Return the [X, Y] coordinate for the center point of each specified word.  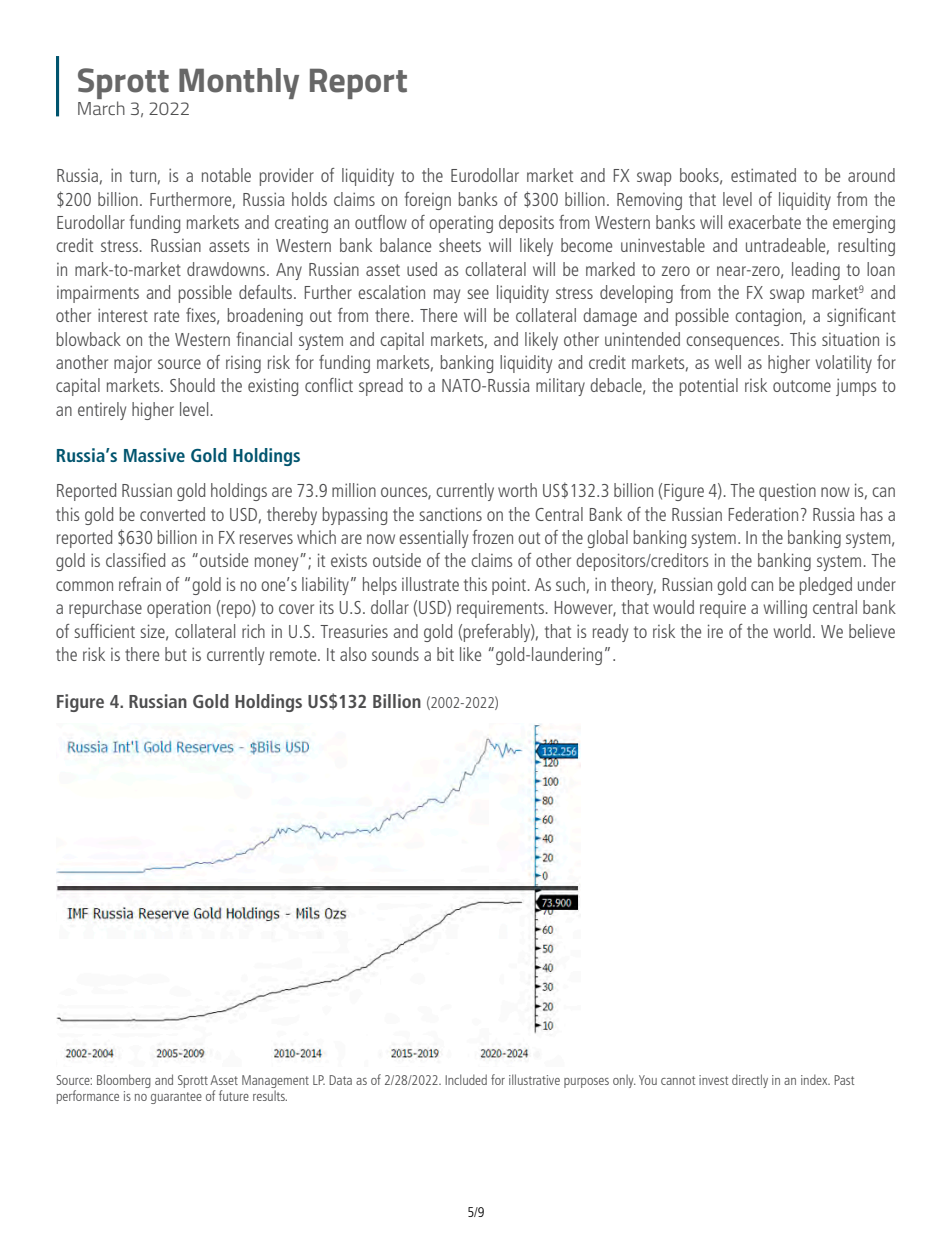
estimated [763, 175]
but [176, 654]
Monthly [239, 83]
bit [445, 654]
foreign [428, 201]
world [792, 631]
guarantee [176, 1098]
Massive [154, 455]
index [815, 1079]
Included [466, 1079]
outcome [802, 386]
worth [517, 490]
